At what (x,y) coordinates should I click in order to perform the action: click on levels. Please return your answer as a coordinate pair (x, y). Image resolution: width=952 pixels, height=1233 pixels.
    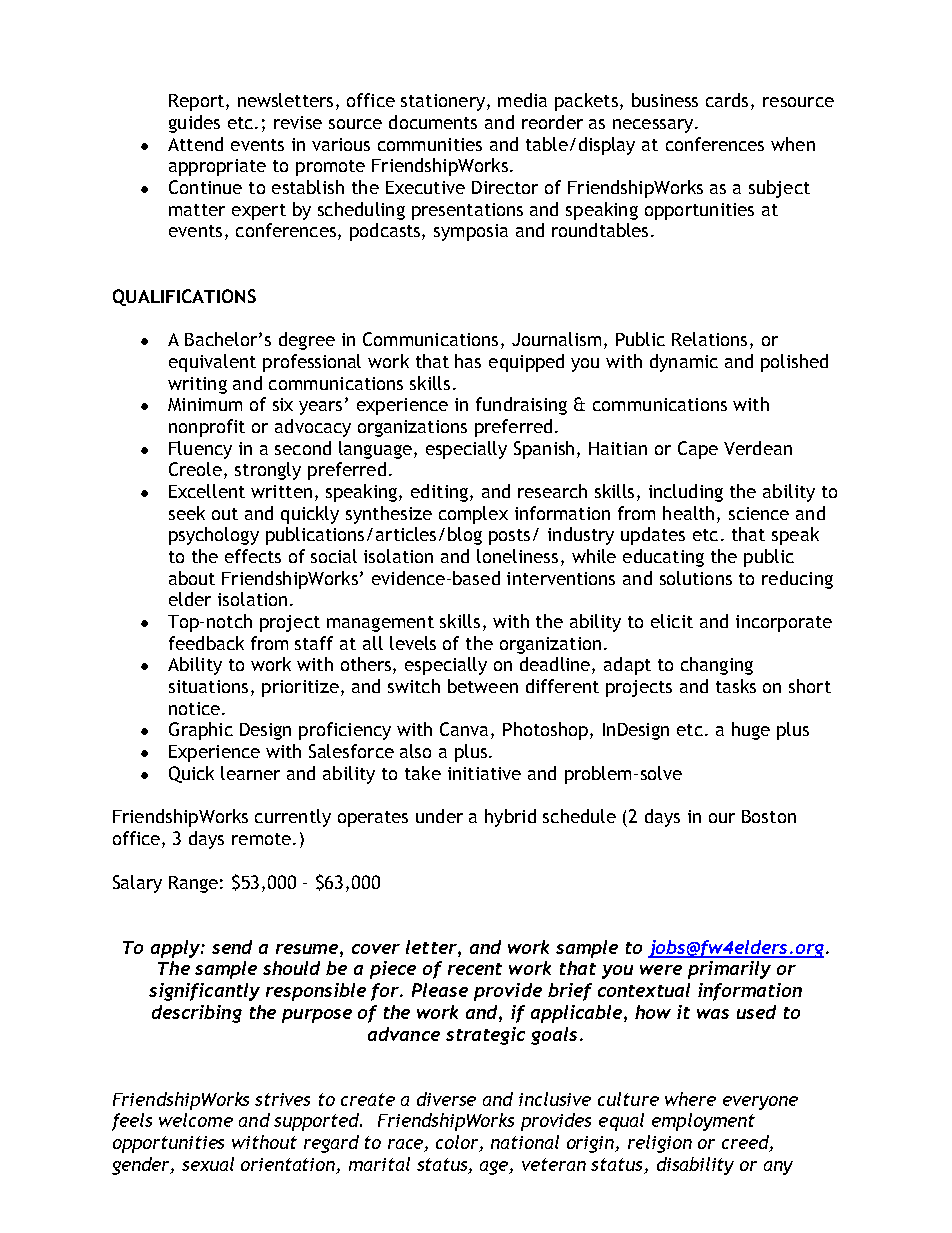
    Looking at the image, I should click on (413, 643).
